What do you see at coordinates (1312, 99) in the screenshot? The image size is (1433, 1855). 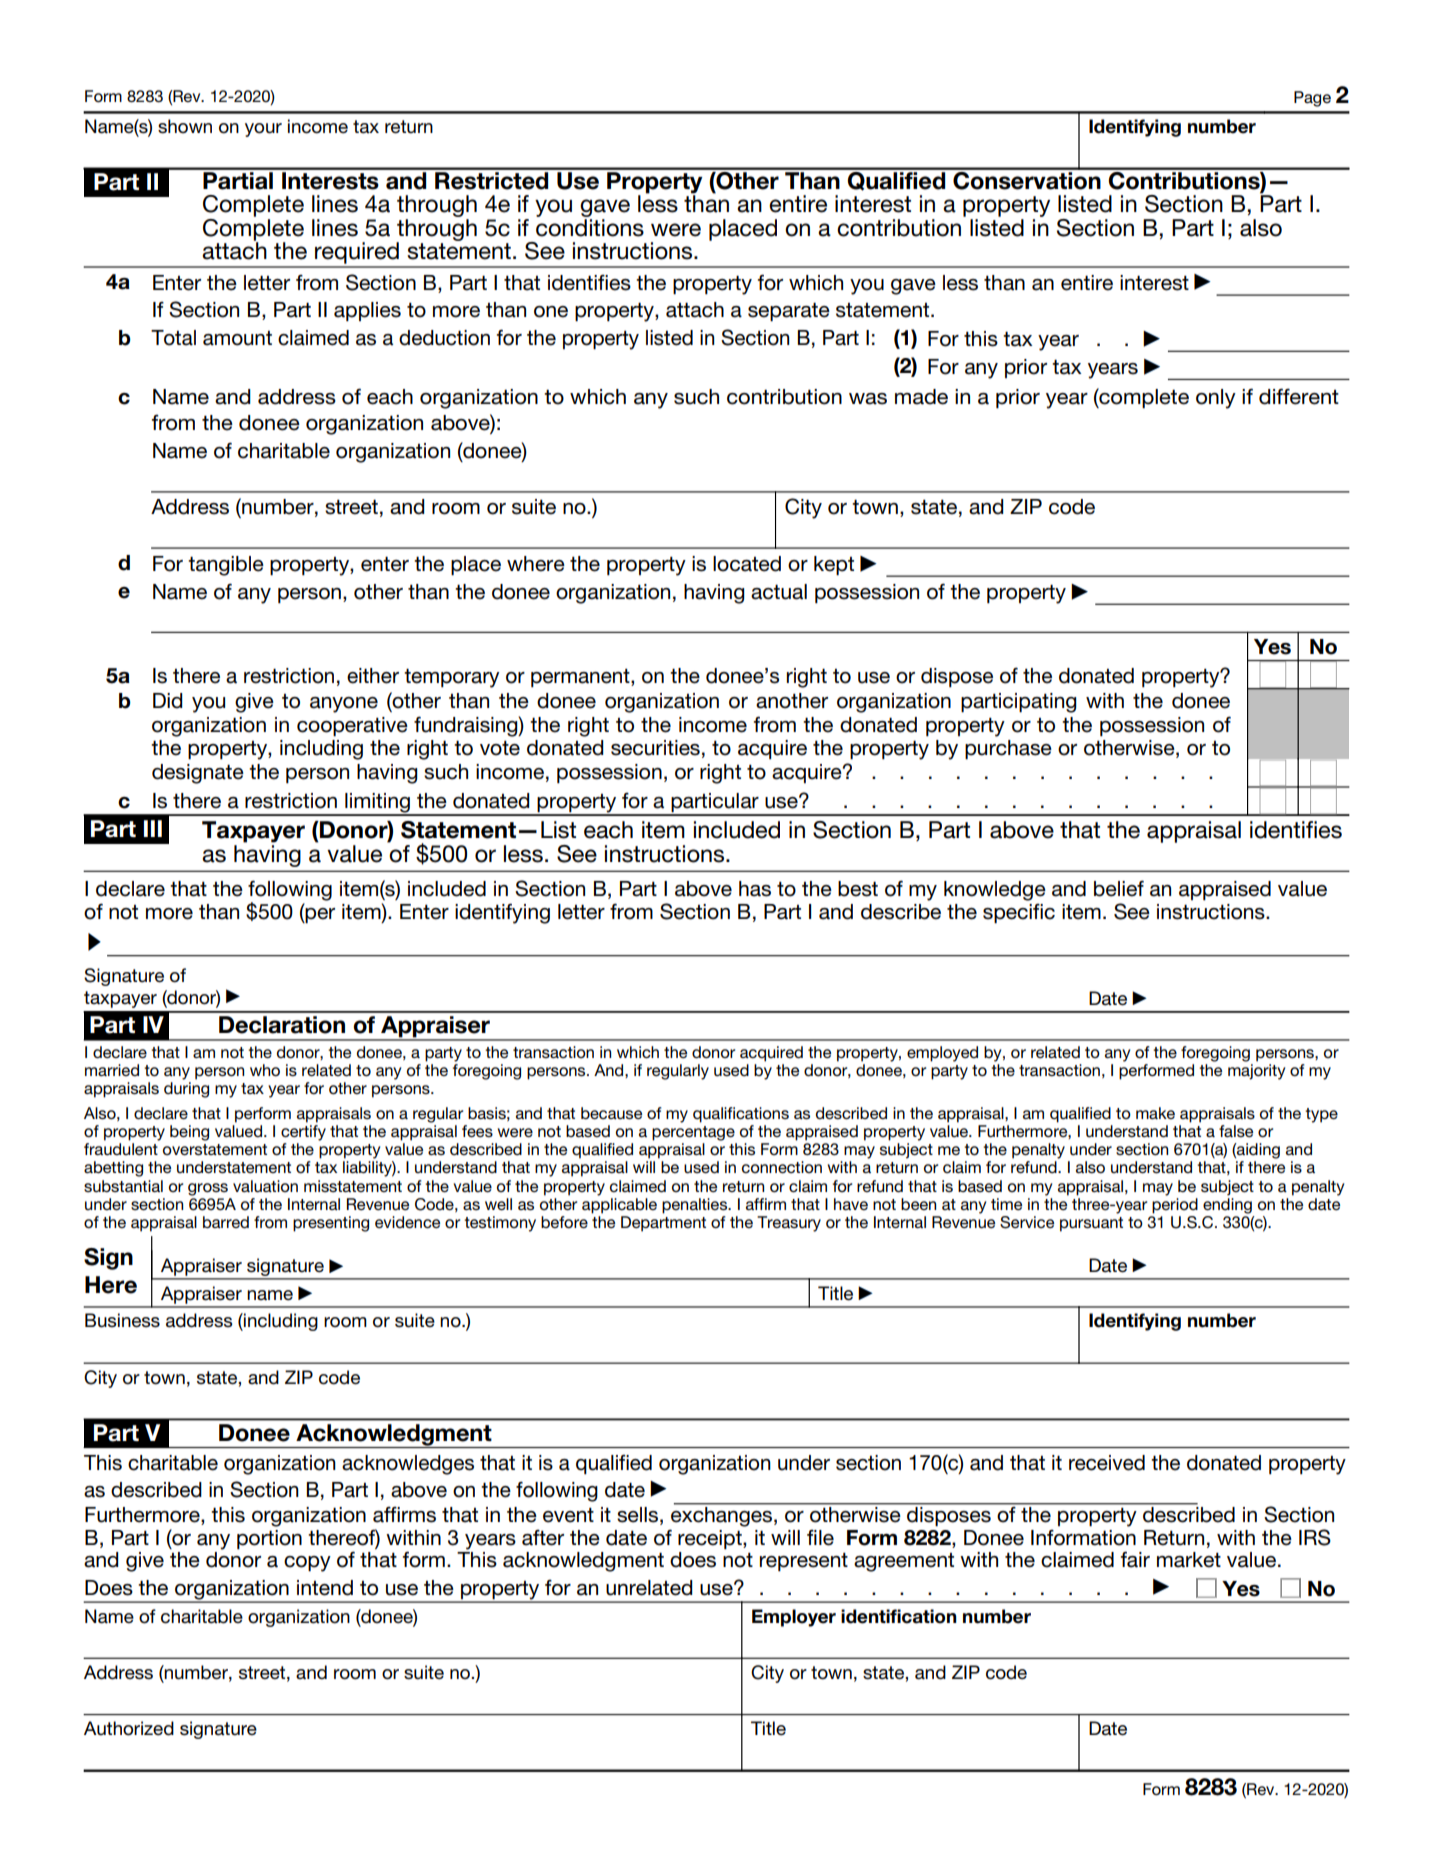 I see `Page` at bounding box center [1312, 99].
